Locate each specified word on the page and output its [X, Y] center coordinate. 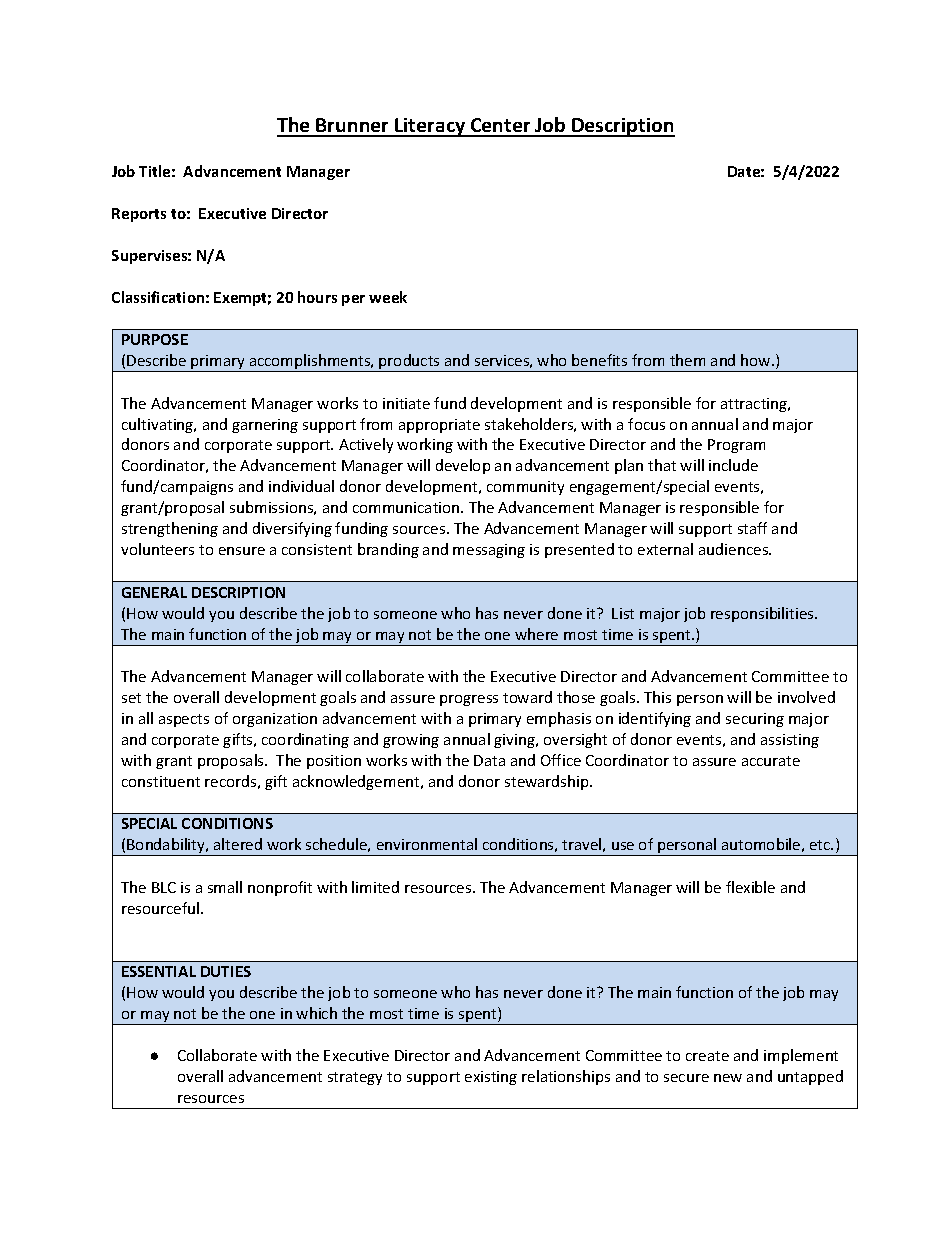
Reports [139, 215]
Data [489, 760]
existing [491, 1078]
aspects [184, 720]
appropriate [439, 426]
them [687, 360]
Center [501, 127]
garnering [265, 426]
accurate [771, 761]
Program [736, 446]
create [707, 1056]
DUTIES [226, 971]
